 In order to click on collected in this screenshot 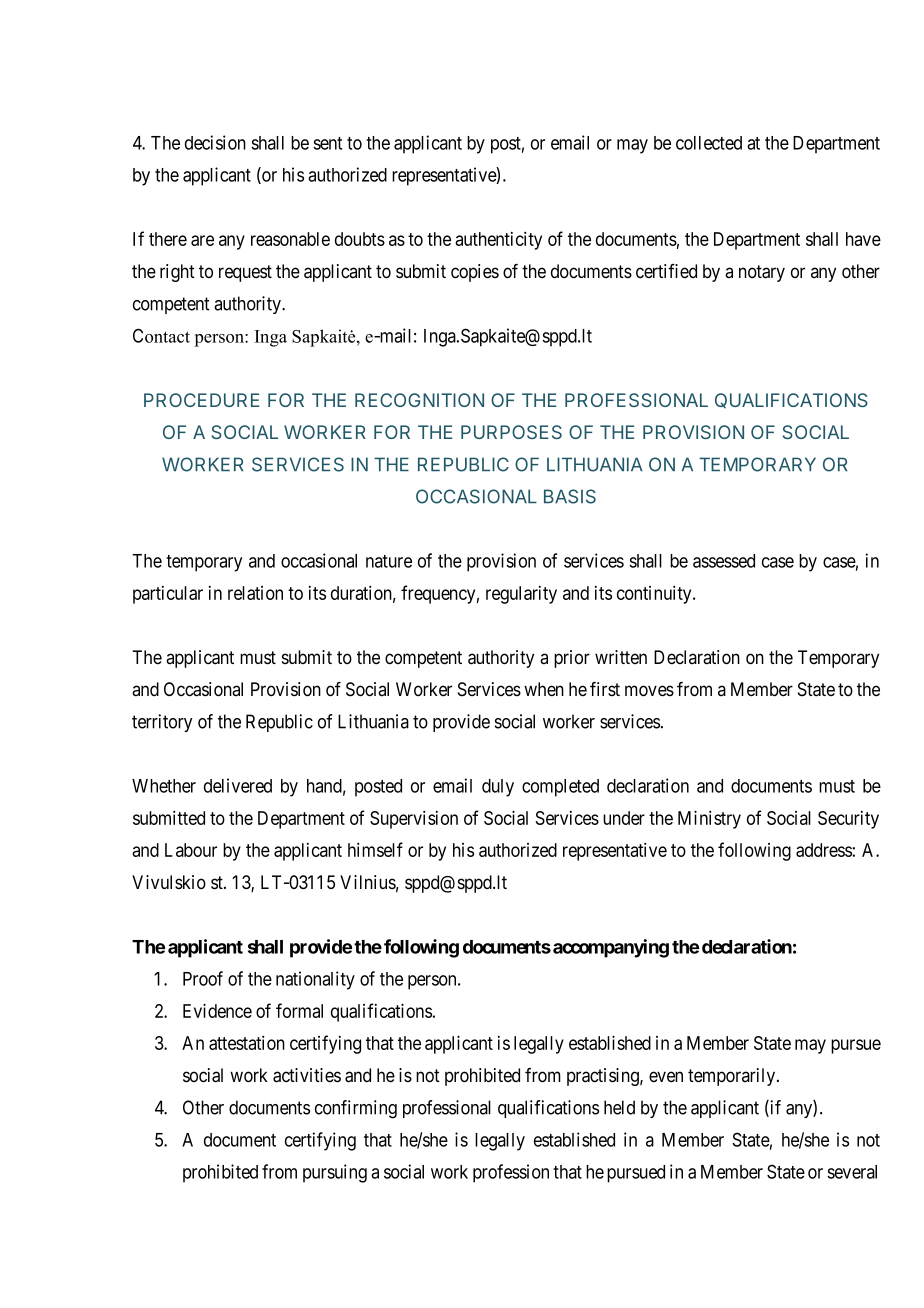, I will do `click(709, 143)`.
